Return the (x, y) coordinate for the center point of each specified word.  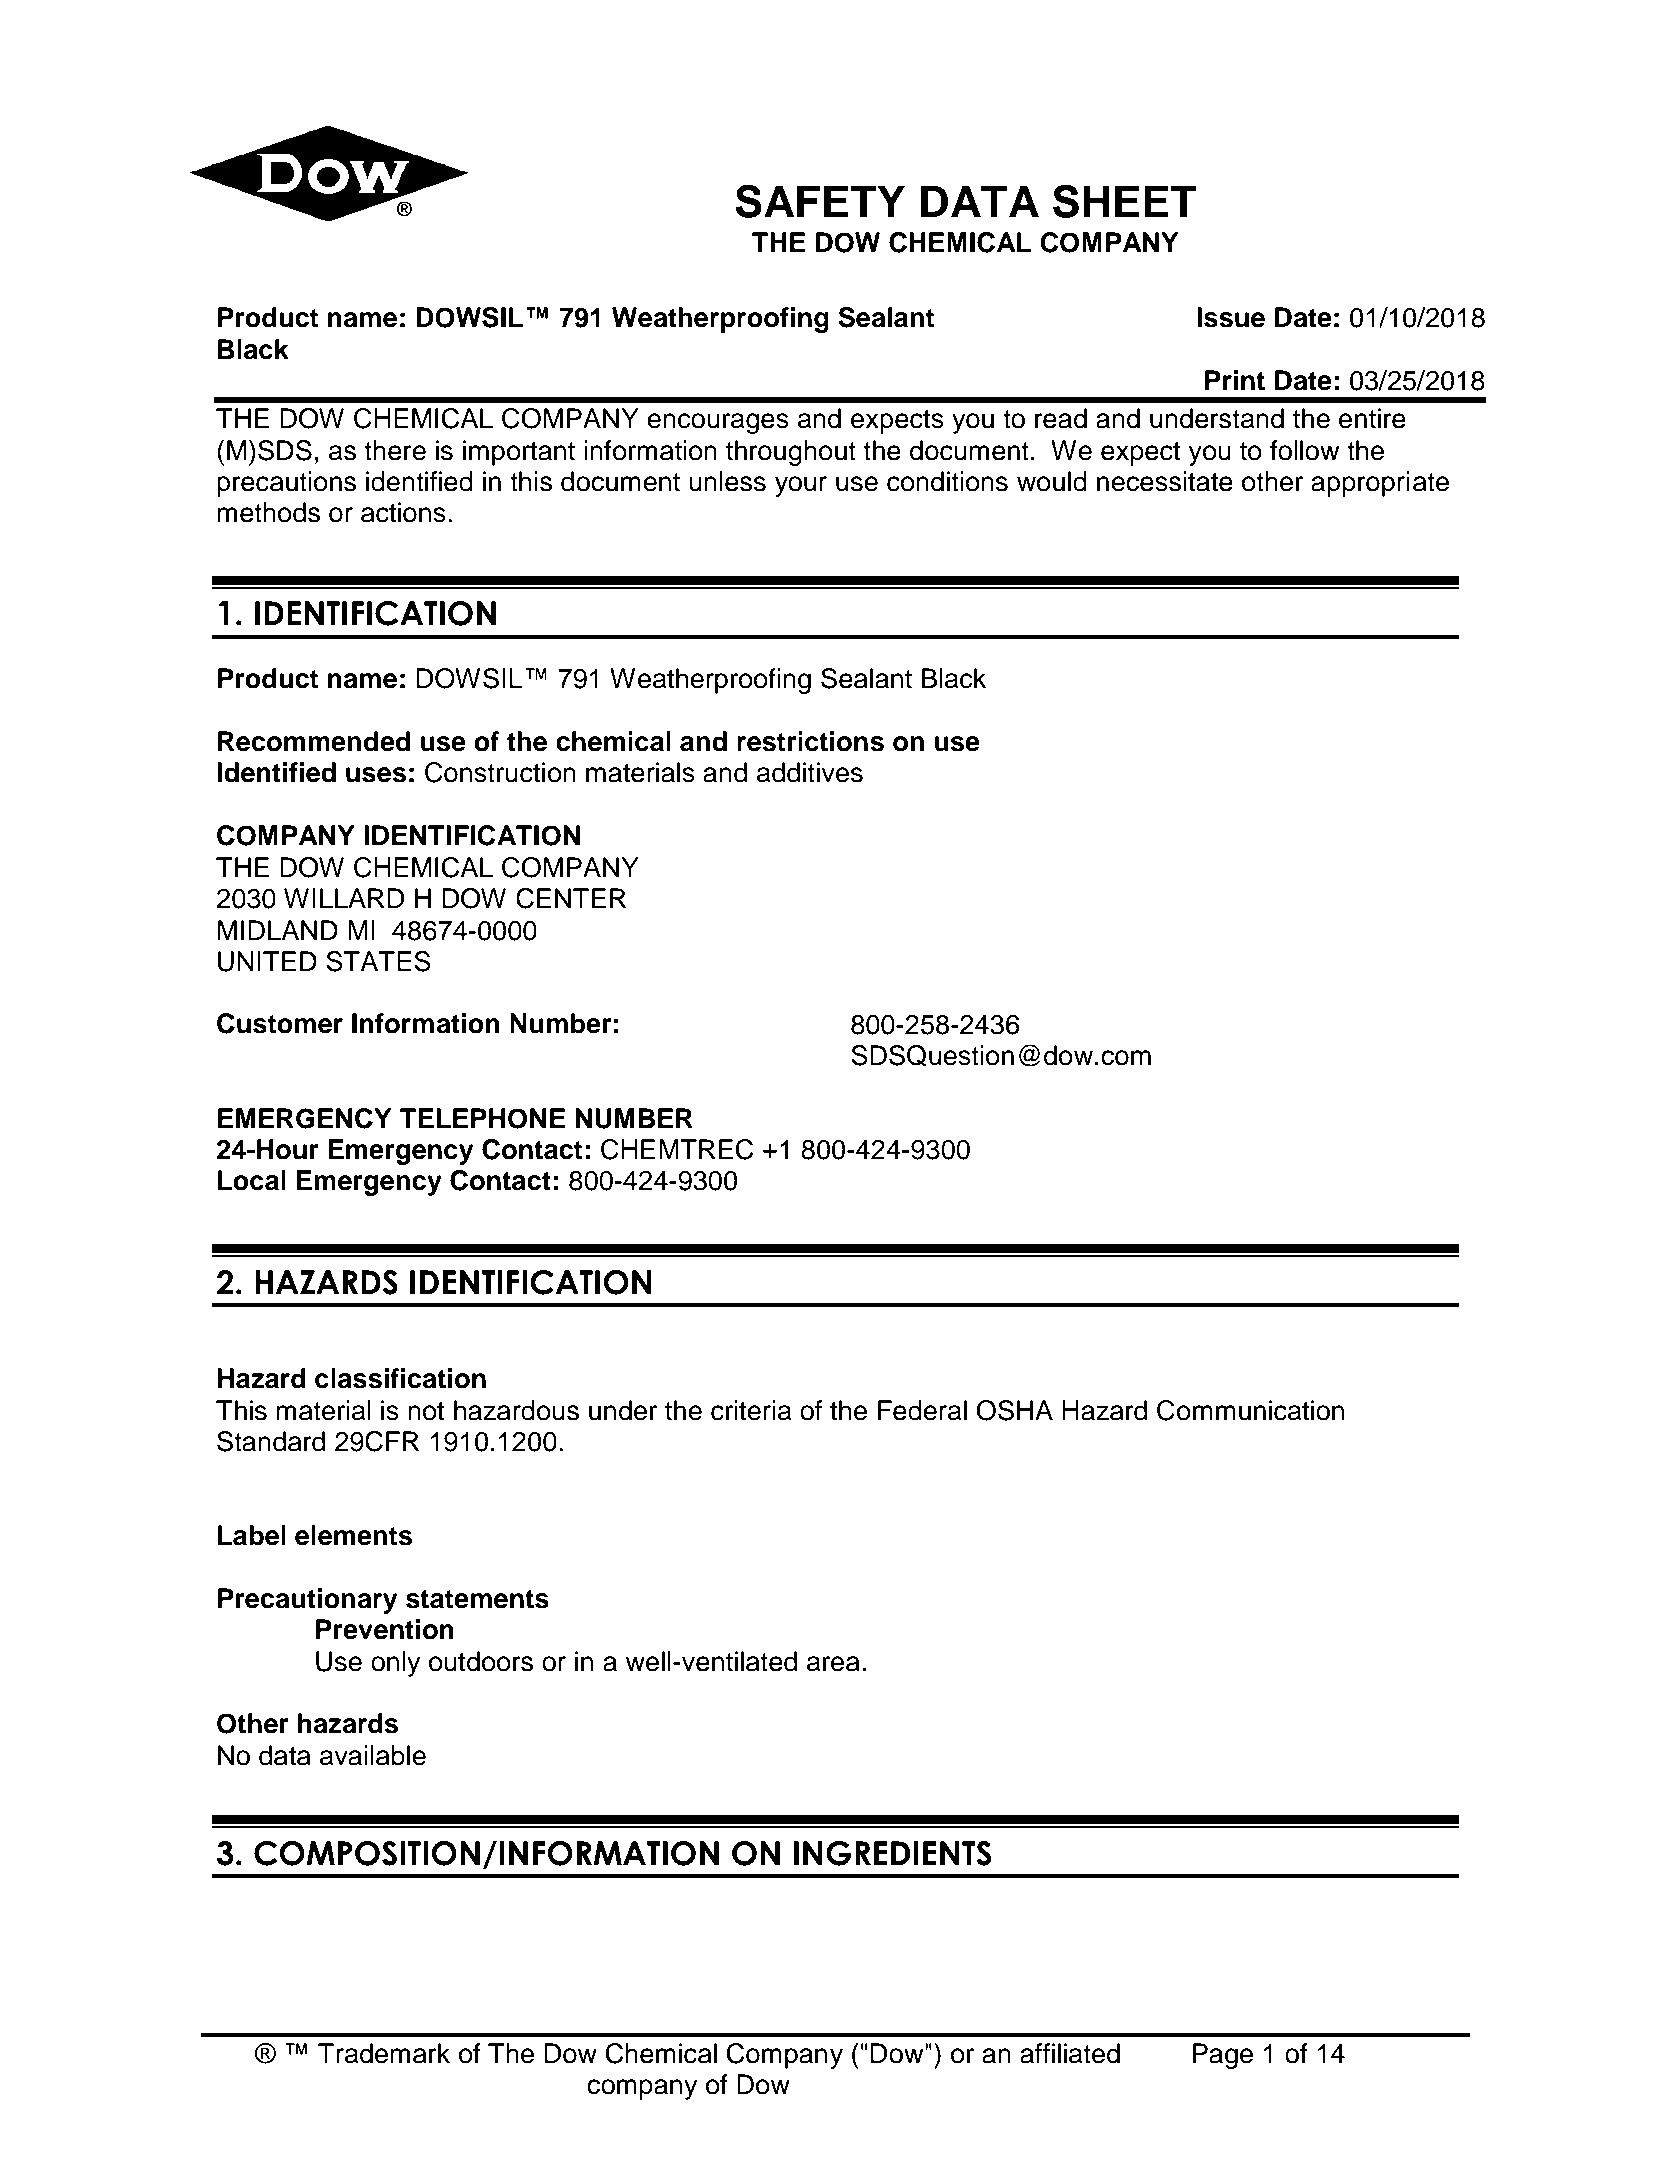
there (395, 450)
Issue (1231, 317)
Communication (1250, 1410)
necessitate (1165, 481)
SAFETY (820, 201)
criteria (751, 1410)
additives (810, 772)
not (426, 1411)
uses (376, 775)
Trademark (384, 2053)
